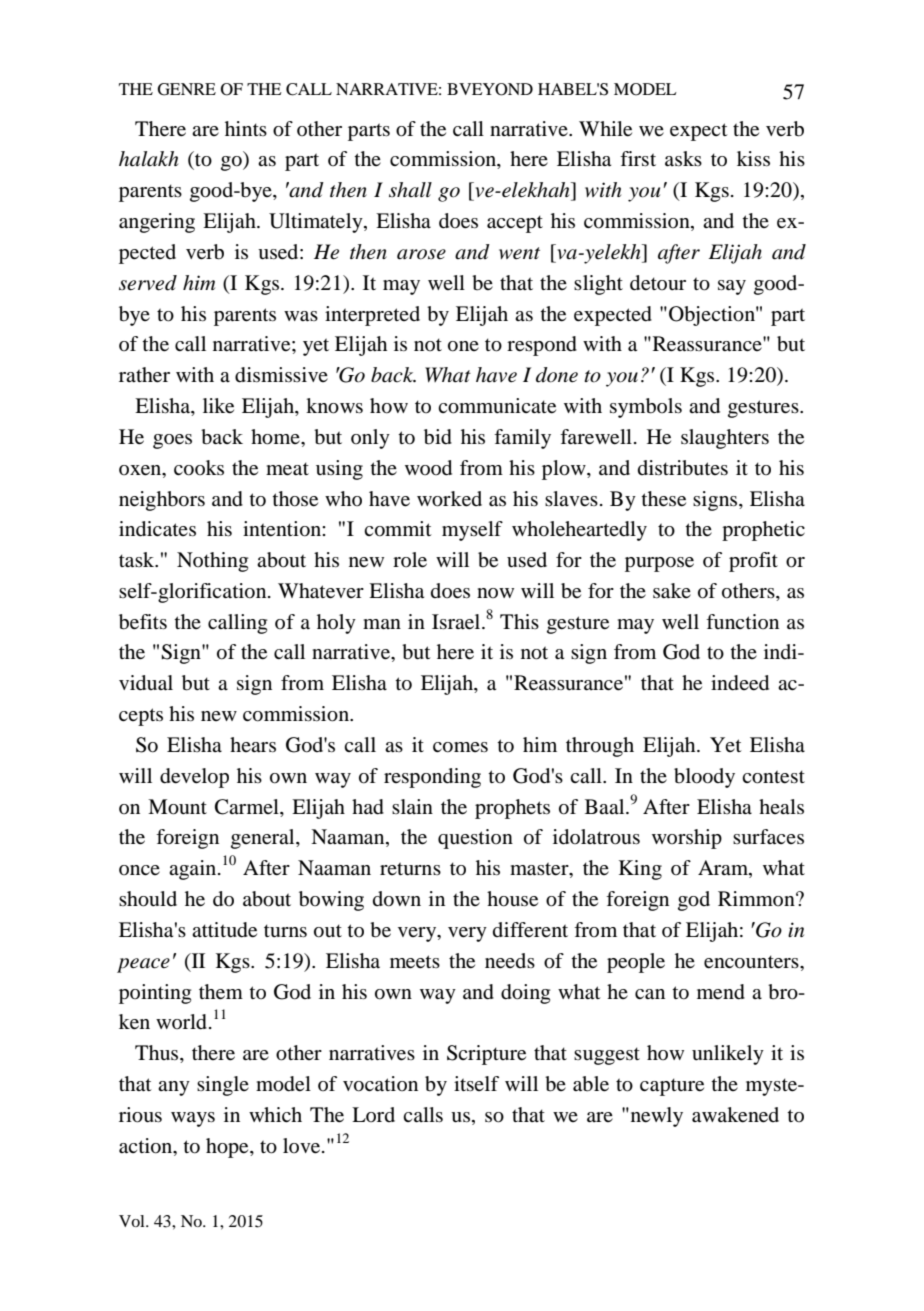 The width and height of the screenshot is (924, 1311). What do you see at coordinates (373, 1114) in the screenshot?
I see `Lord` at bounding box center [373, 1114].
